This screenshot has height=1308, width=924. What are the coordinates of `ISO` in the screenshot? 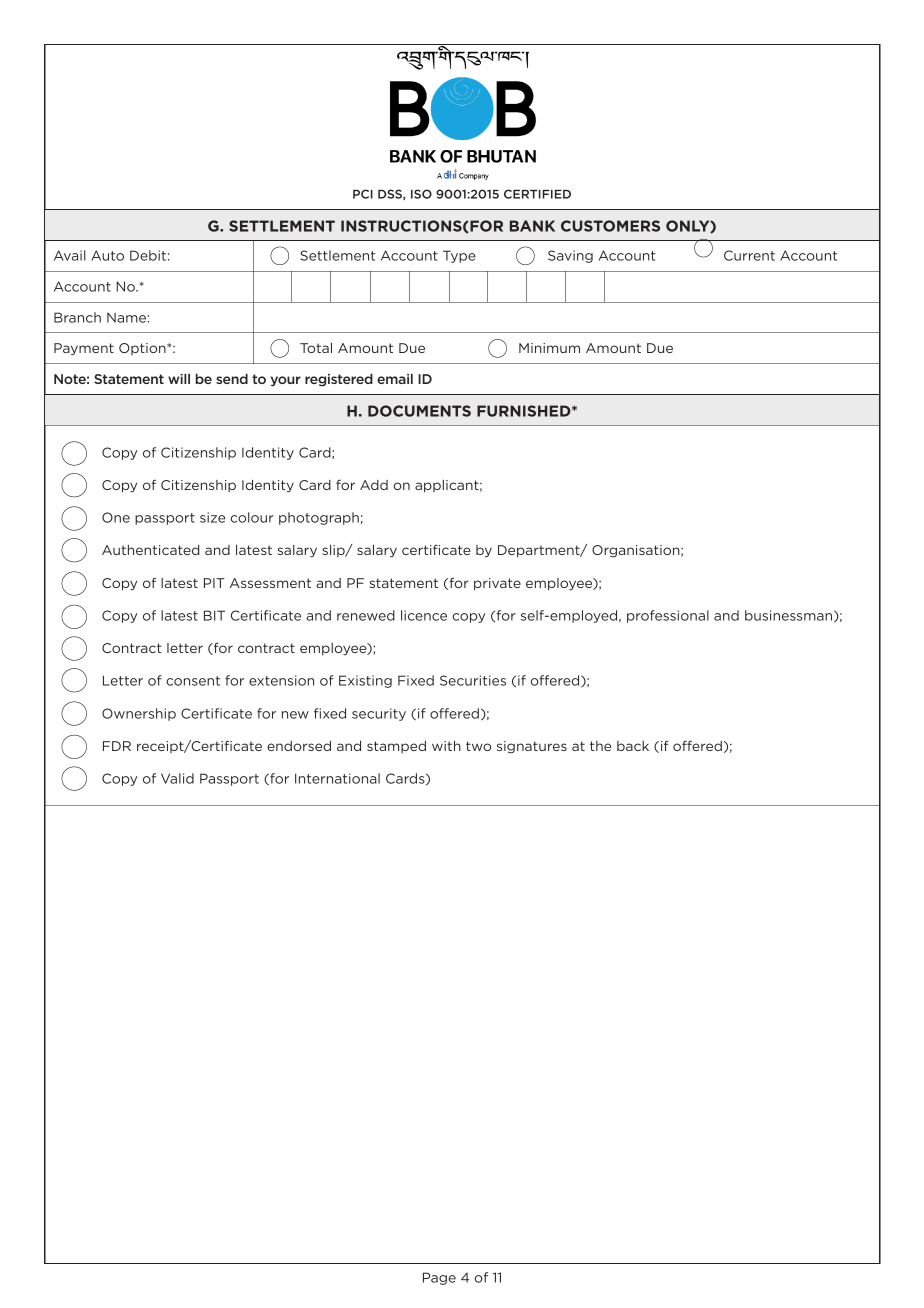 It's located at (421, 194).
